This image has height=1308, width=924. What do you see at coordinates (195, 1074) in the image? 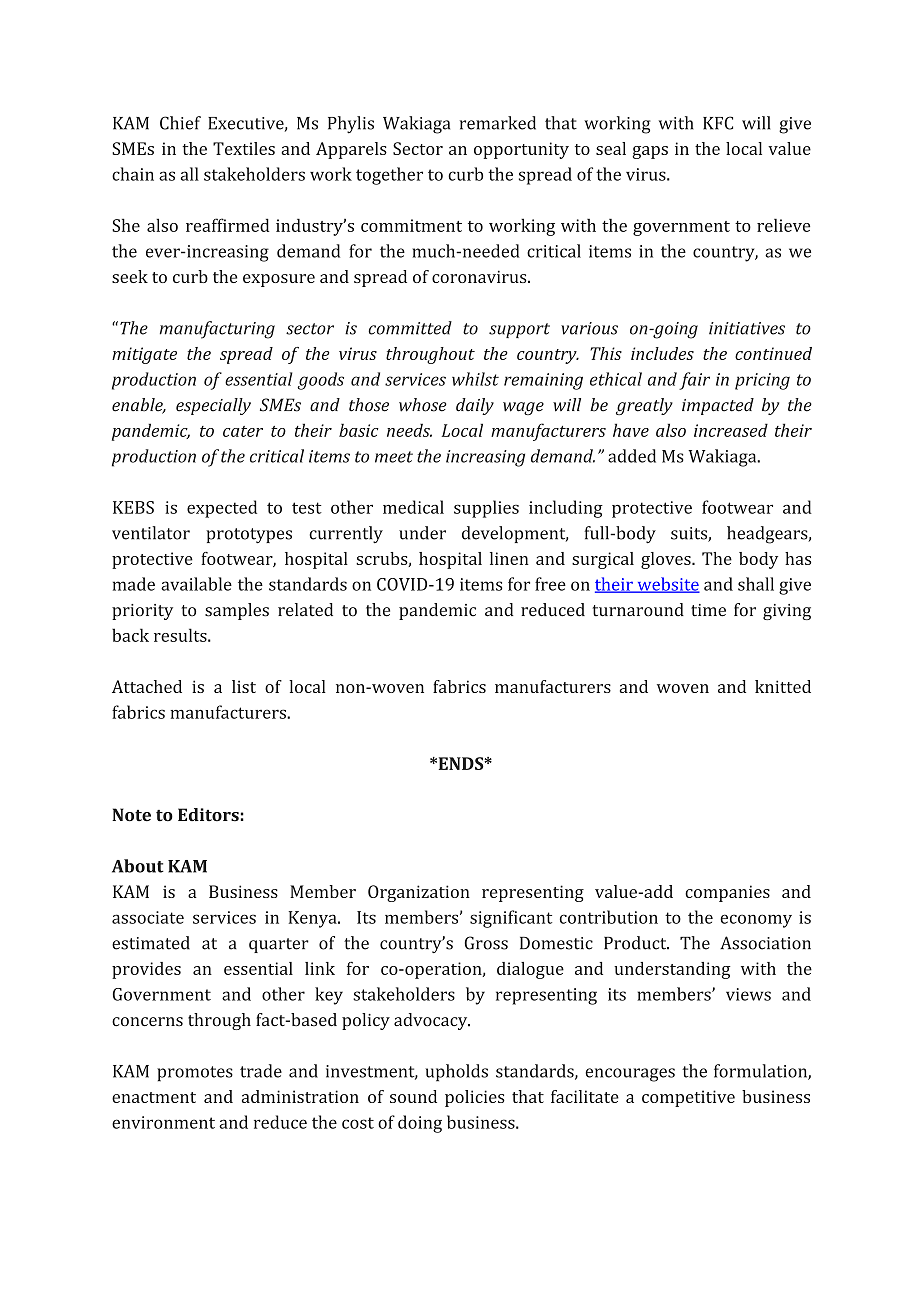
I see `promotes` at bounding box center [195, 1074].
